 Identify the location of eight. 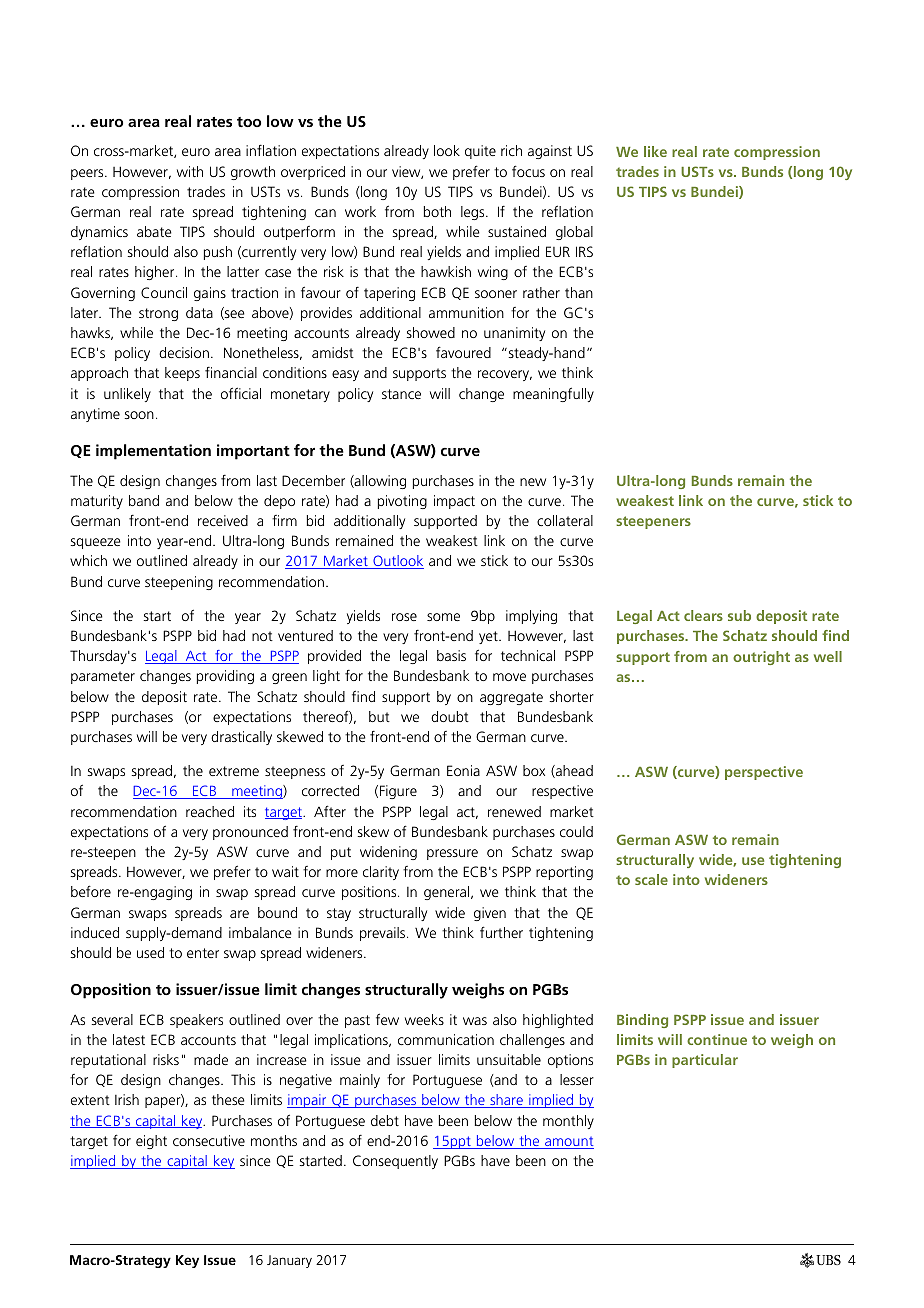
(151, 1142).
